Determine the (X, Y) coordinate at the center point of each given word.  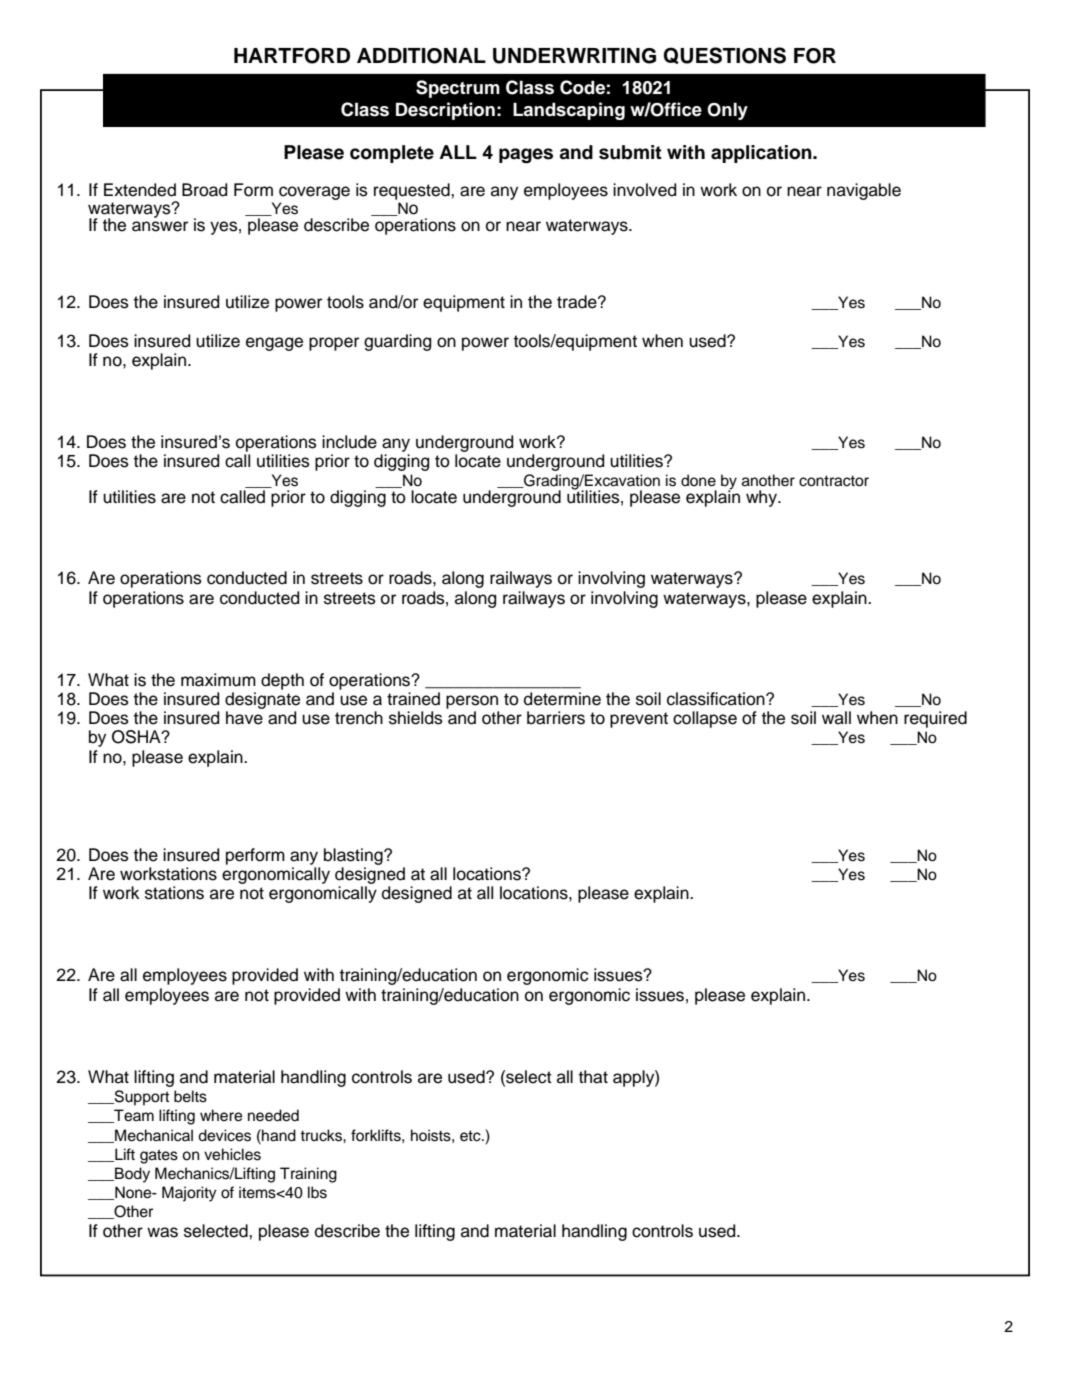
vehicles (232, 1154)
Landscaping (569, 111)
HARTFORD (292, 56)
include (349, 442)
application (762, 154)
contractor (834, 481)
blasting (354, 856)
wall (836, 718)
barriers (556, 718)
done (698, 480)
